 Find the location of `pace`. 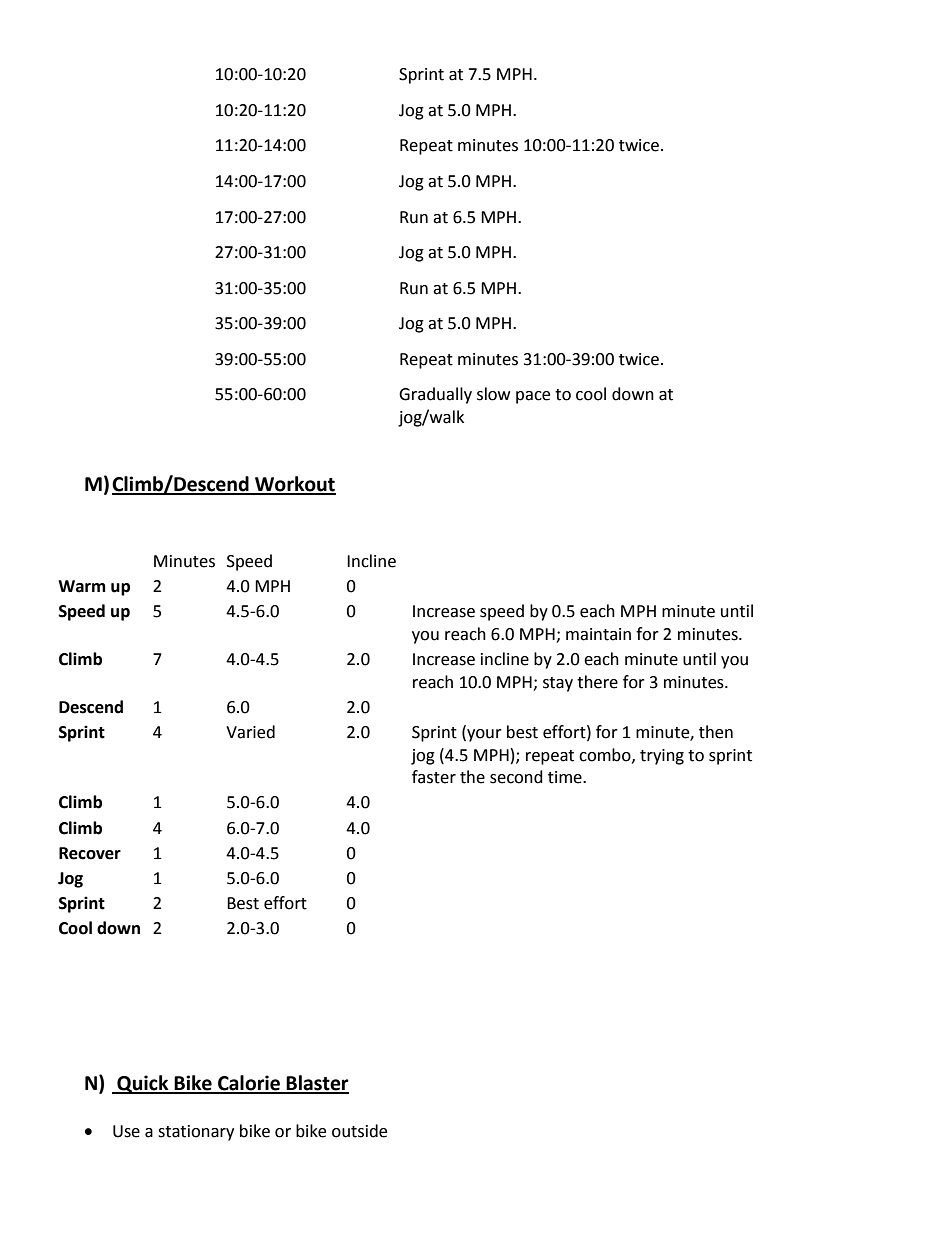

pace is located at coordinates (533, 397).
